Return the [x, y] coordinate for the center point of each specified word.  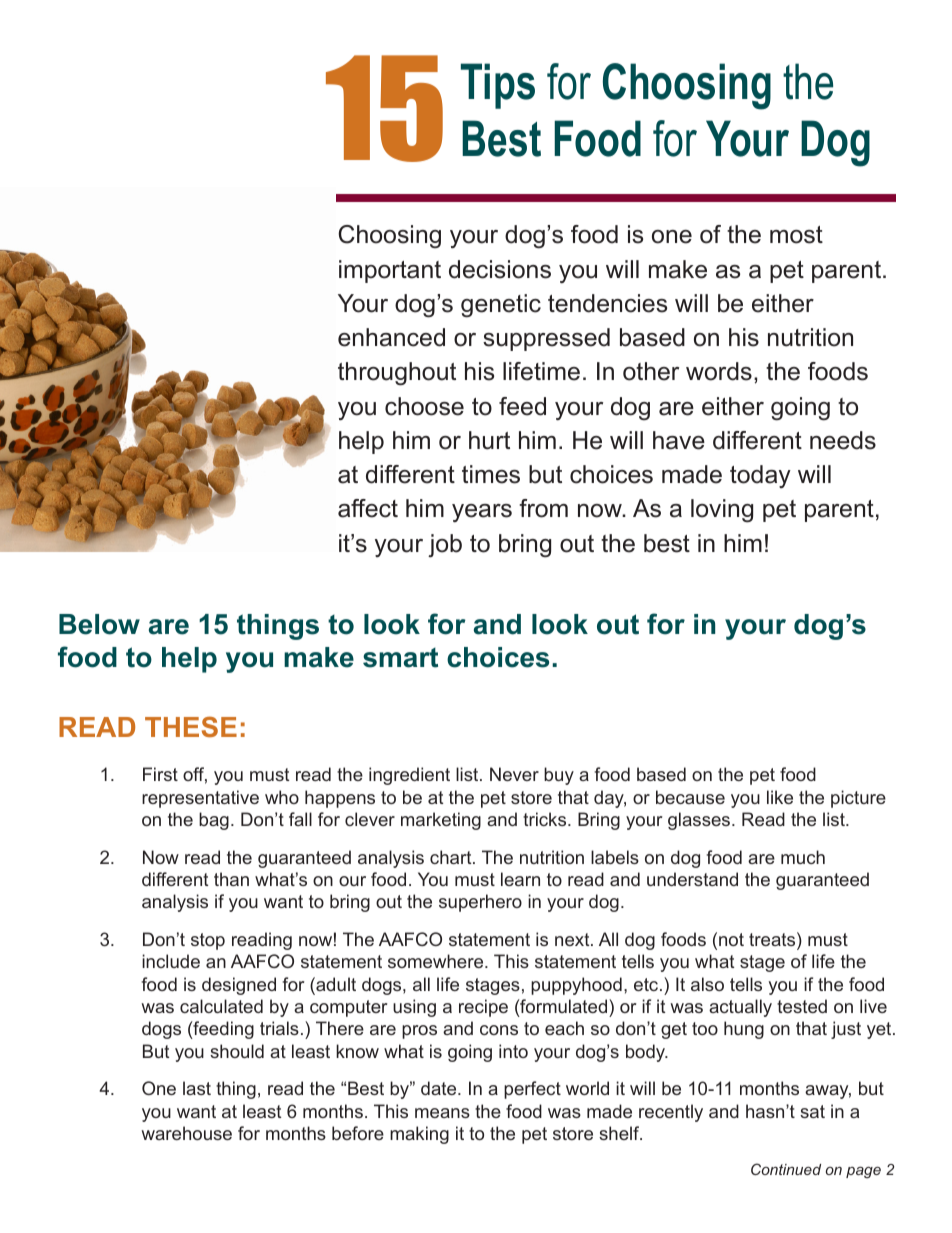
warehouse [186, 1133]
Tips [498, 86]
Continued [786, 1169]
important [390, 271]
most [796, 235]
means [442, 1113]
